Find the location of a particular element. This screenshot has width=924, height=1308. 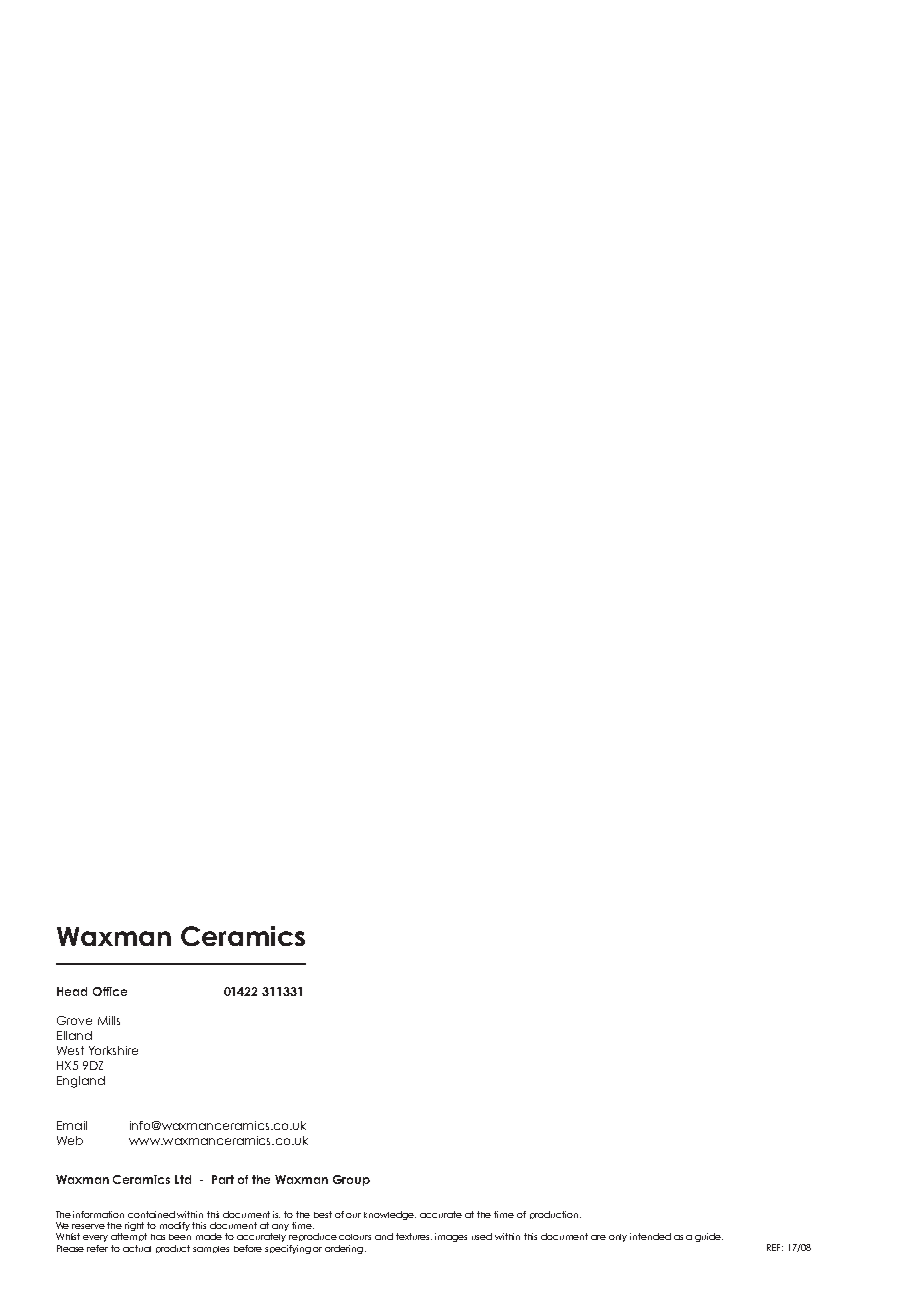

Head is located at coordinates (72, 991).
